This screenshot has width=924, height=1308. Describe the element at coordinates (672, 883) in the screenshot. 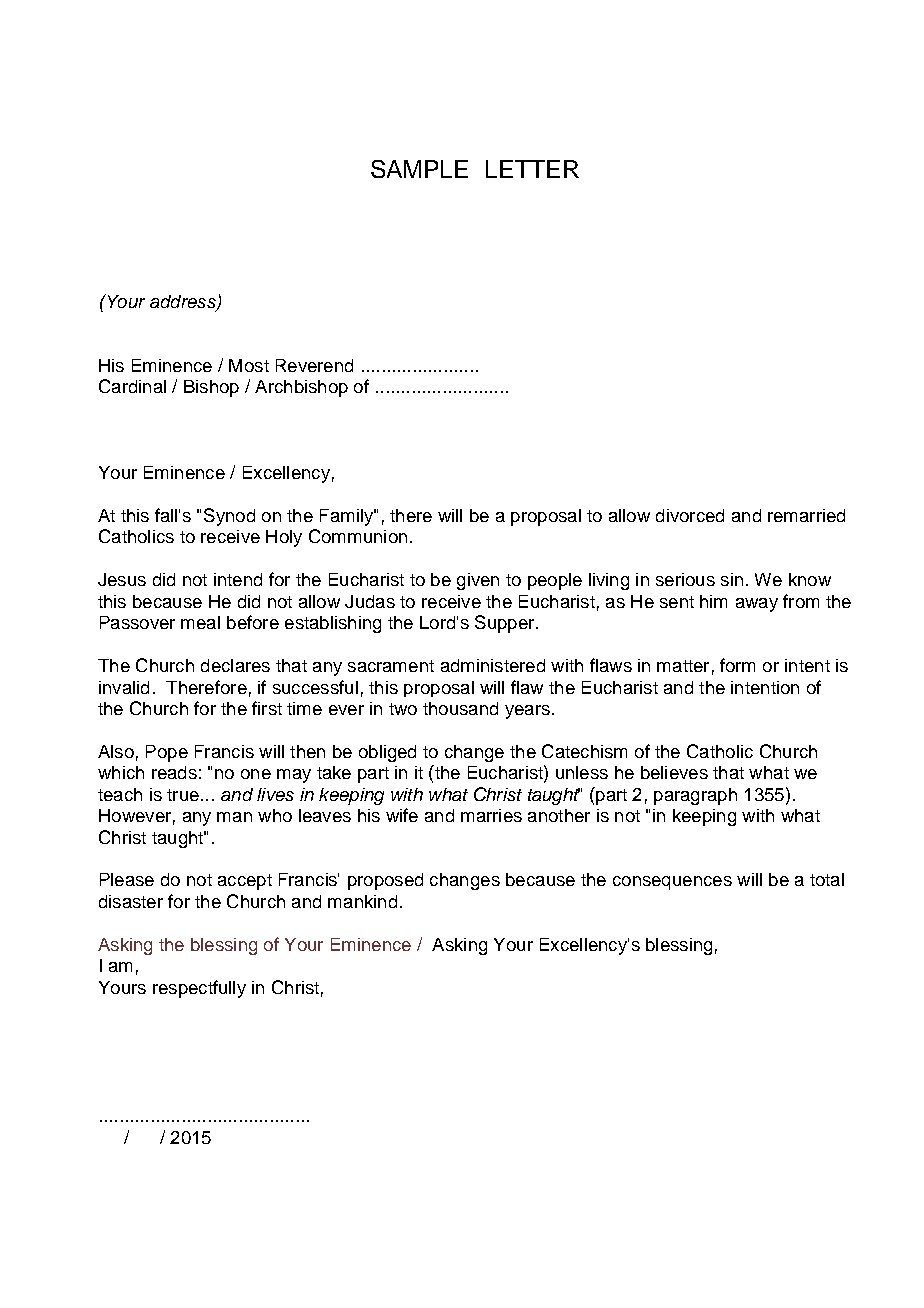

I see `consequences` at that location.
